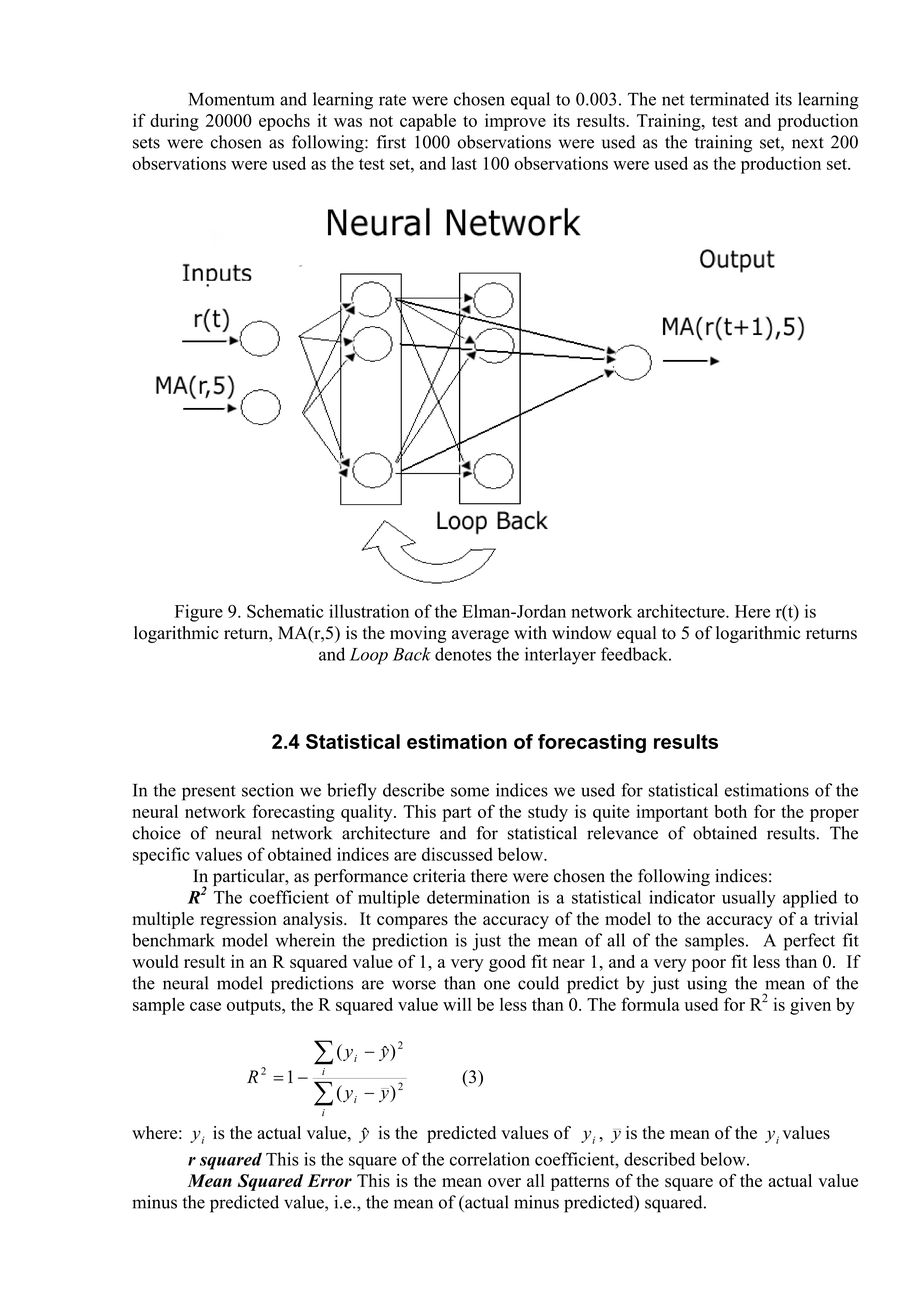 The width and height of the document is (924, 1308). What do you see at coordinates (729, 99) in the document?
I see `terminated` at bounding box center [729, 99].
